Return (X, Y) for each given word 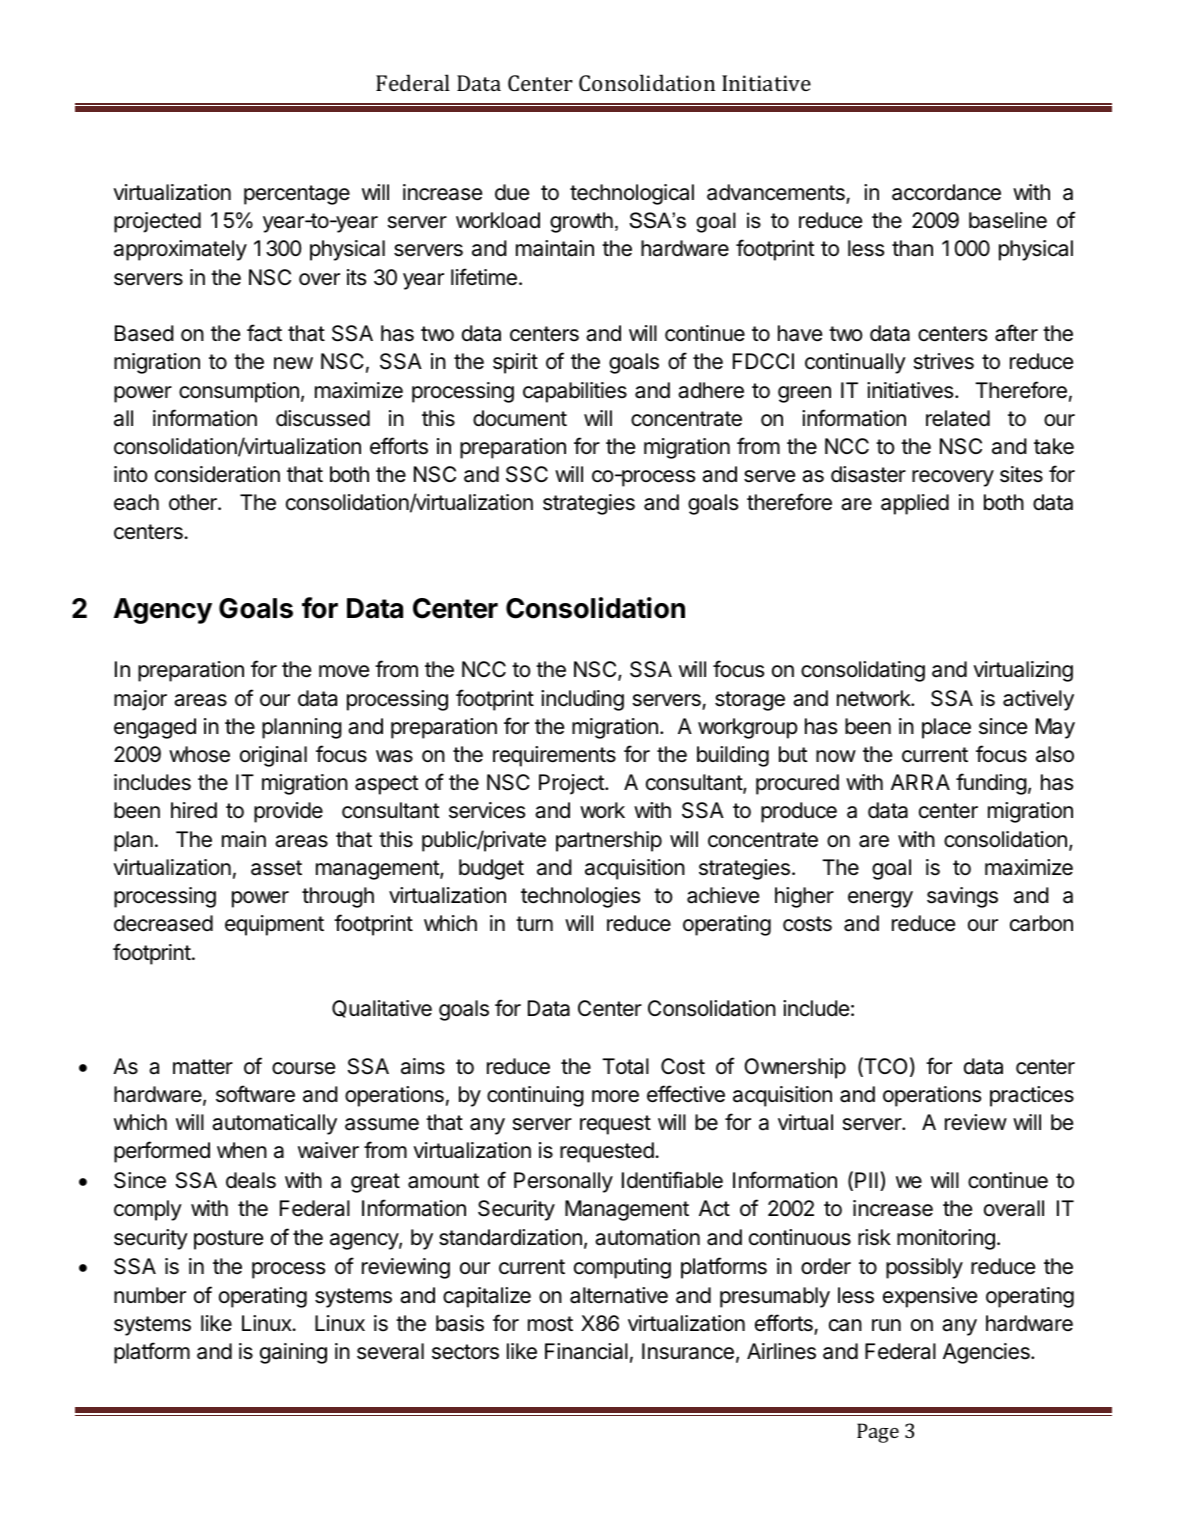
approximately (180, 250)
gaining (293, 1353)
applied (915, 504)
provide (288, 812)
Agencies (987, 1353)
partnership (609, 841)
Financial (586, 1351)
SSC (527, 474)
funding (991, 784)
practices (1032, 1096)
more (615, 1096)
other (194, 502)
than (912, 248)
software (255, 1094)
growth (581, 222)
